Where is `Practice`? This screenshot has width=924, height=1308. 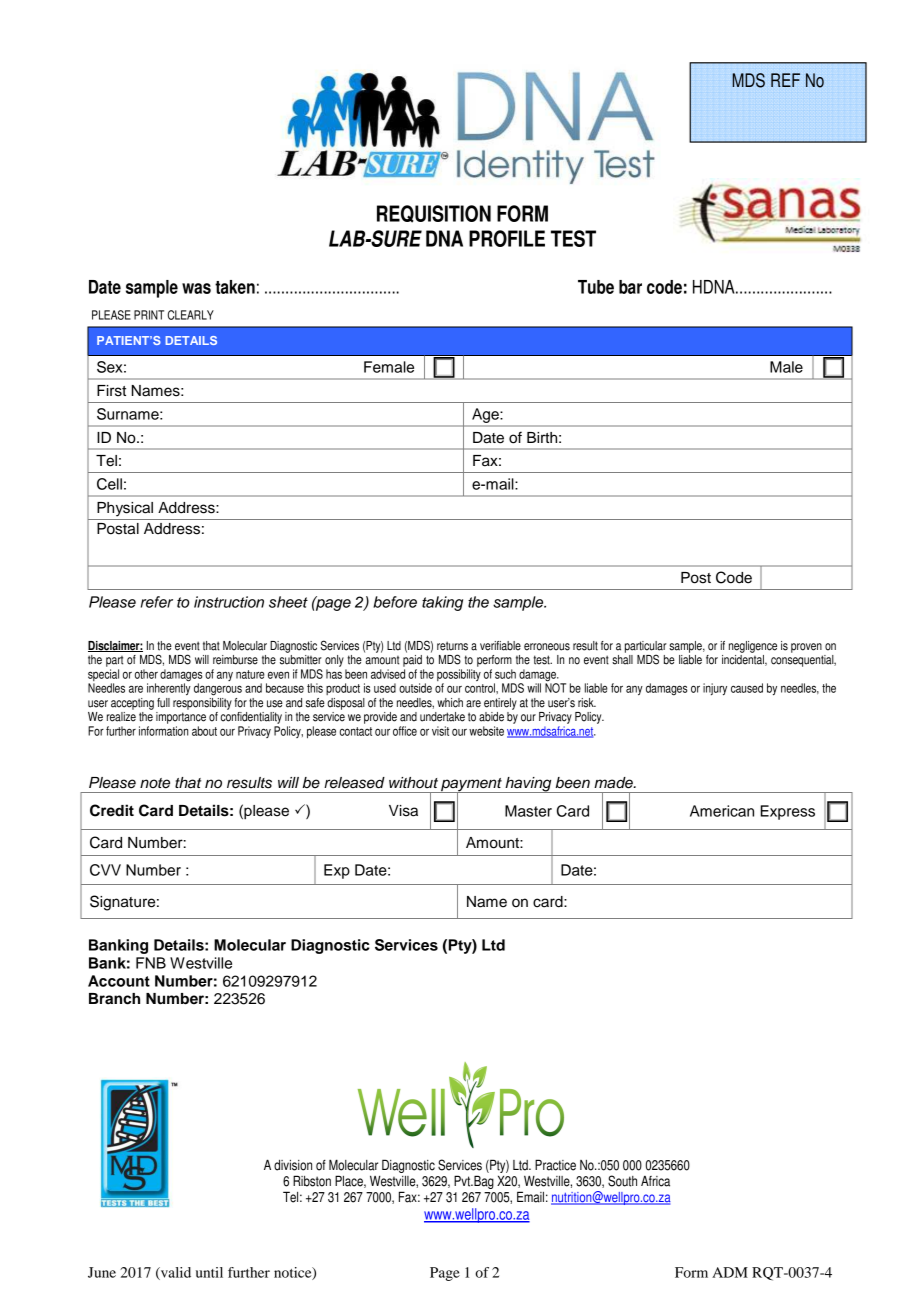 Practice is located at coordinates (555, 1165).
